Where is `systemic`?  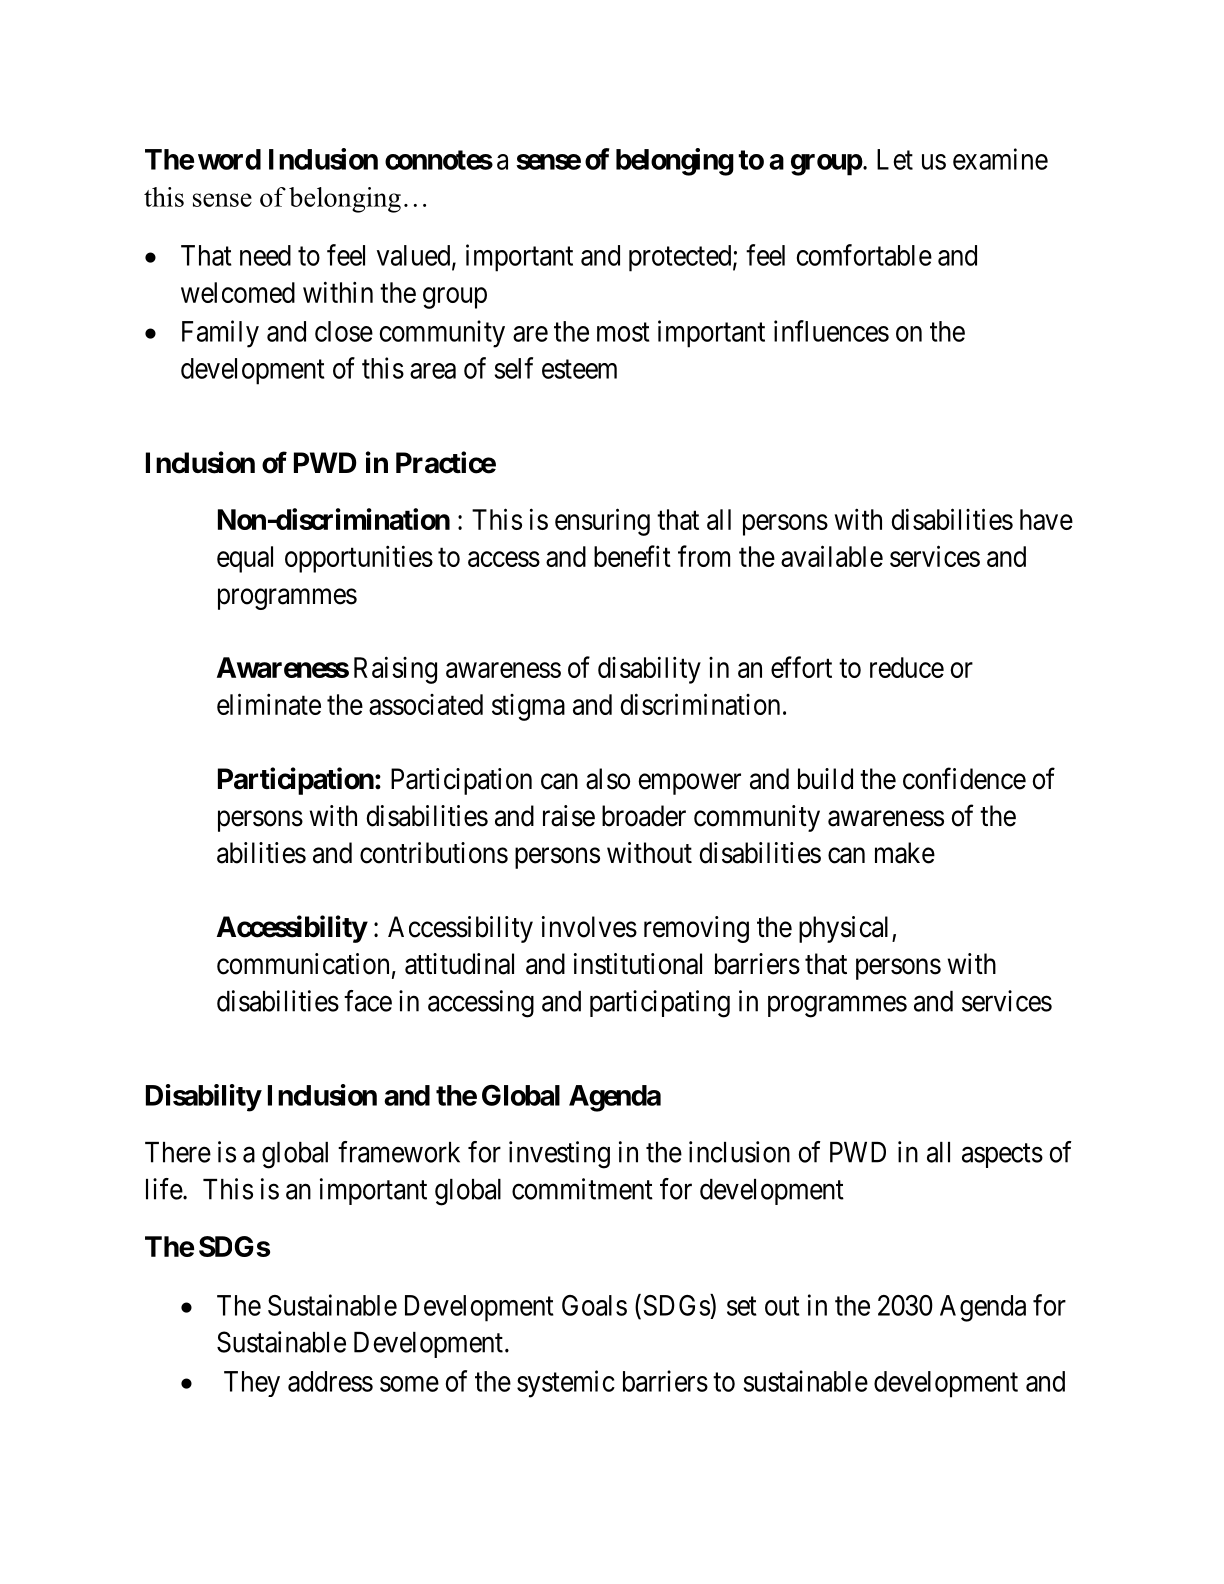
systemic is located at coordinates (566, 1384).
